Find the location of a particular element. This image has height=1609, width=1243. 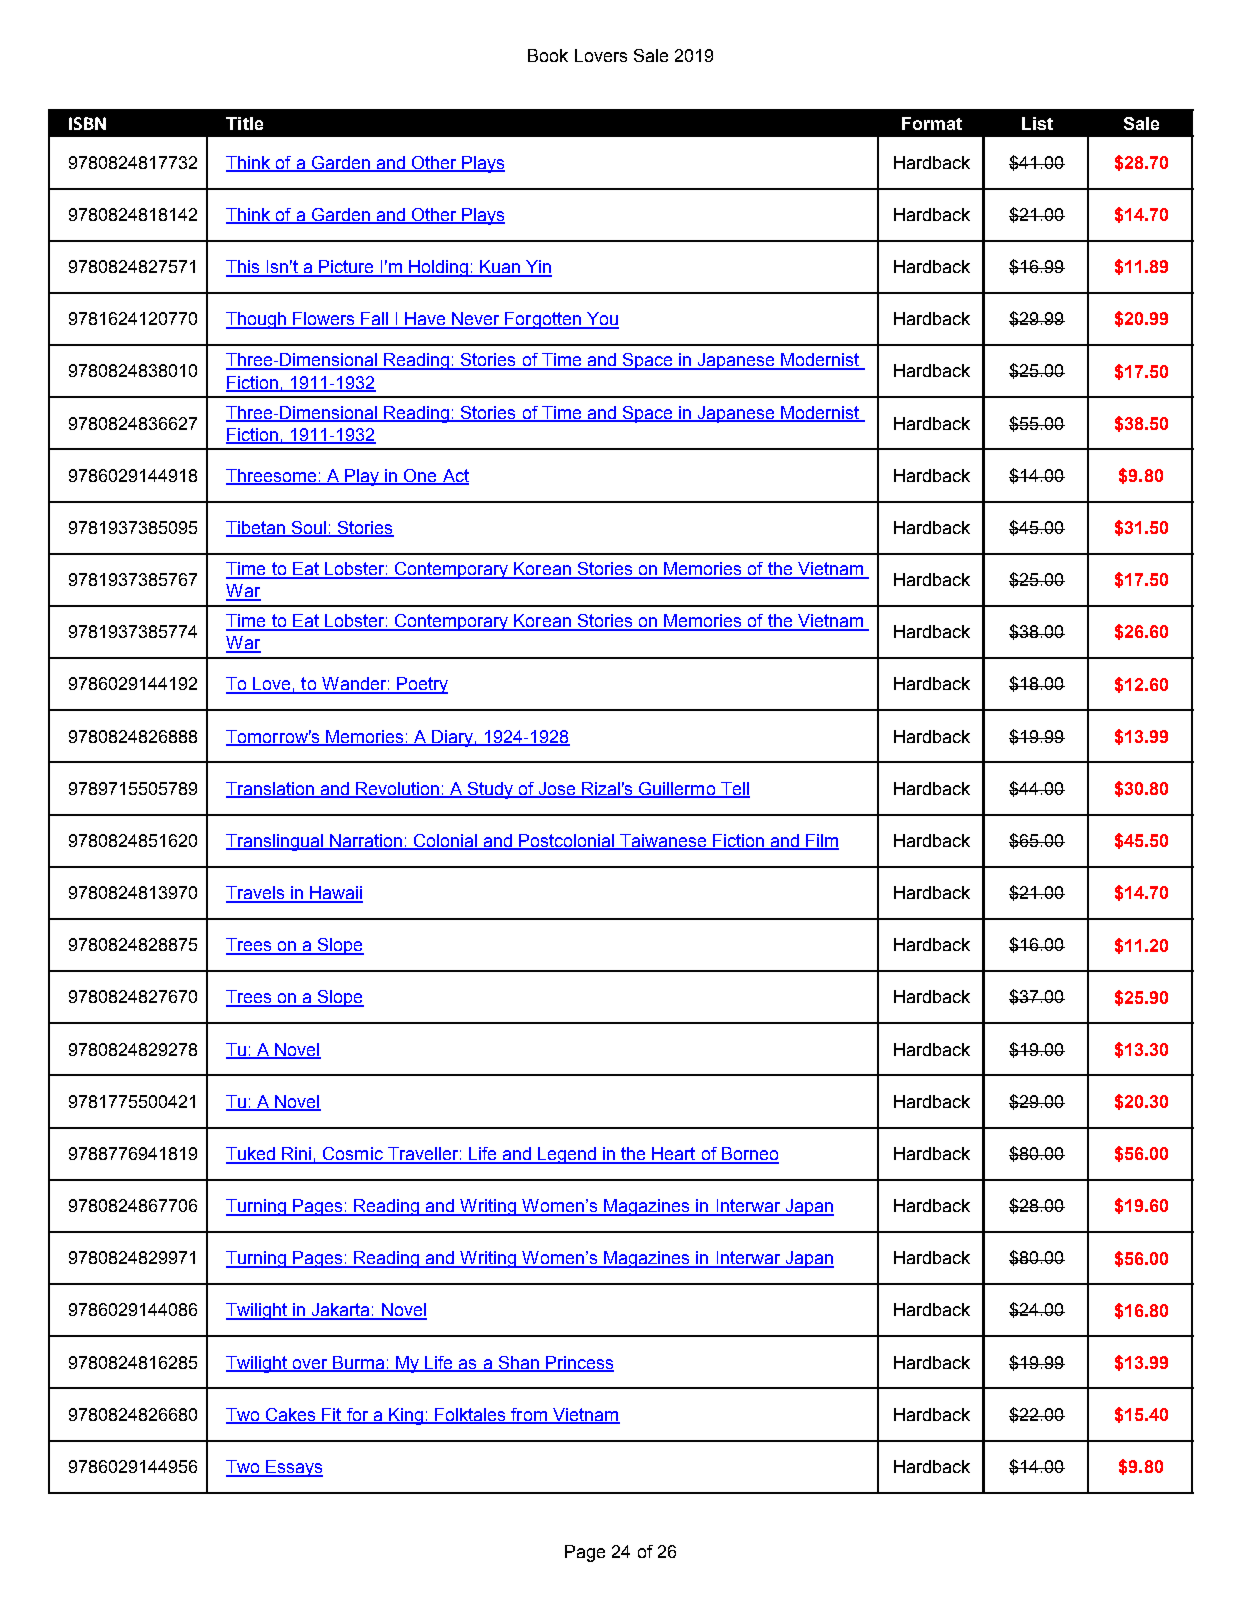

Tibetan is located at coordinates (256, 529).
